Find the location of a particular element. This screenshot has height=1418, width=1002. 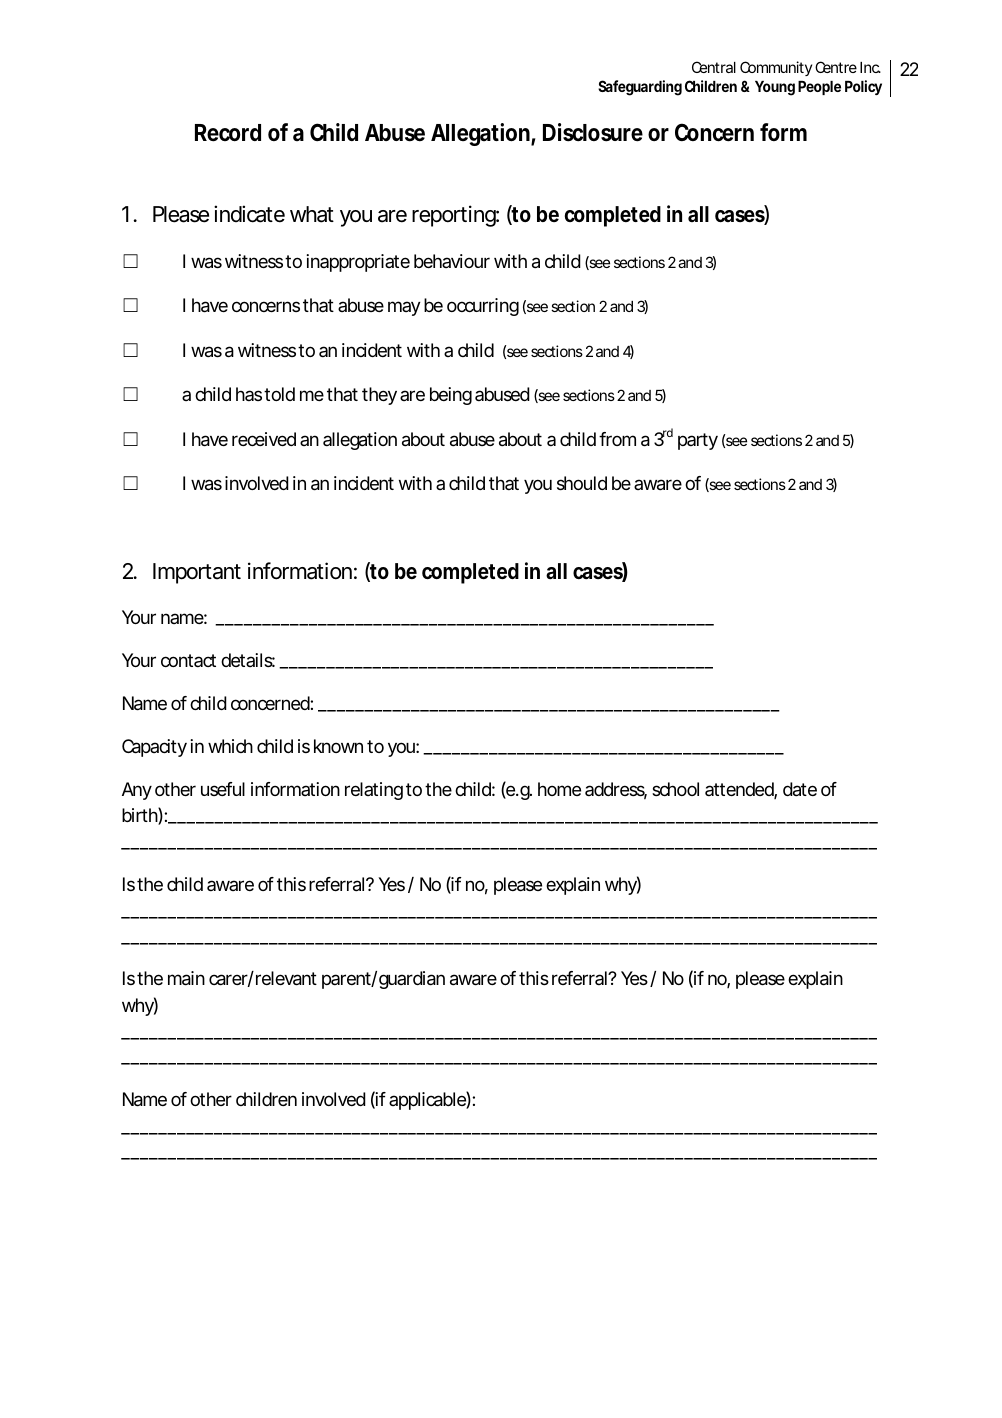

Record is located at coordinates (228, 133).
